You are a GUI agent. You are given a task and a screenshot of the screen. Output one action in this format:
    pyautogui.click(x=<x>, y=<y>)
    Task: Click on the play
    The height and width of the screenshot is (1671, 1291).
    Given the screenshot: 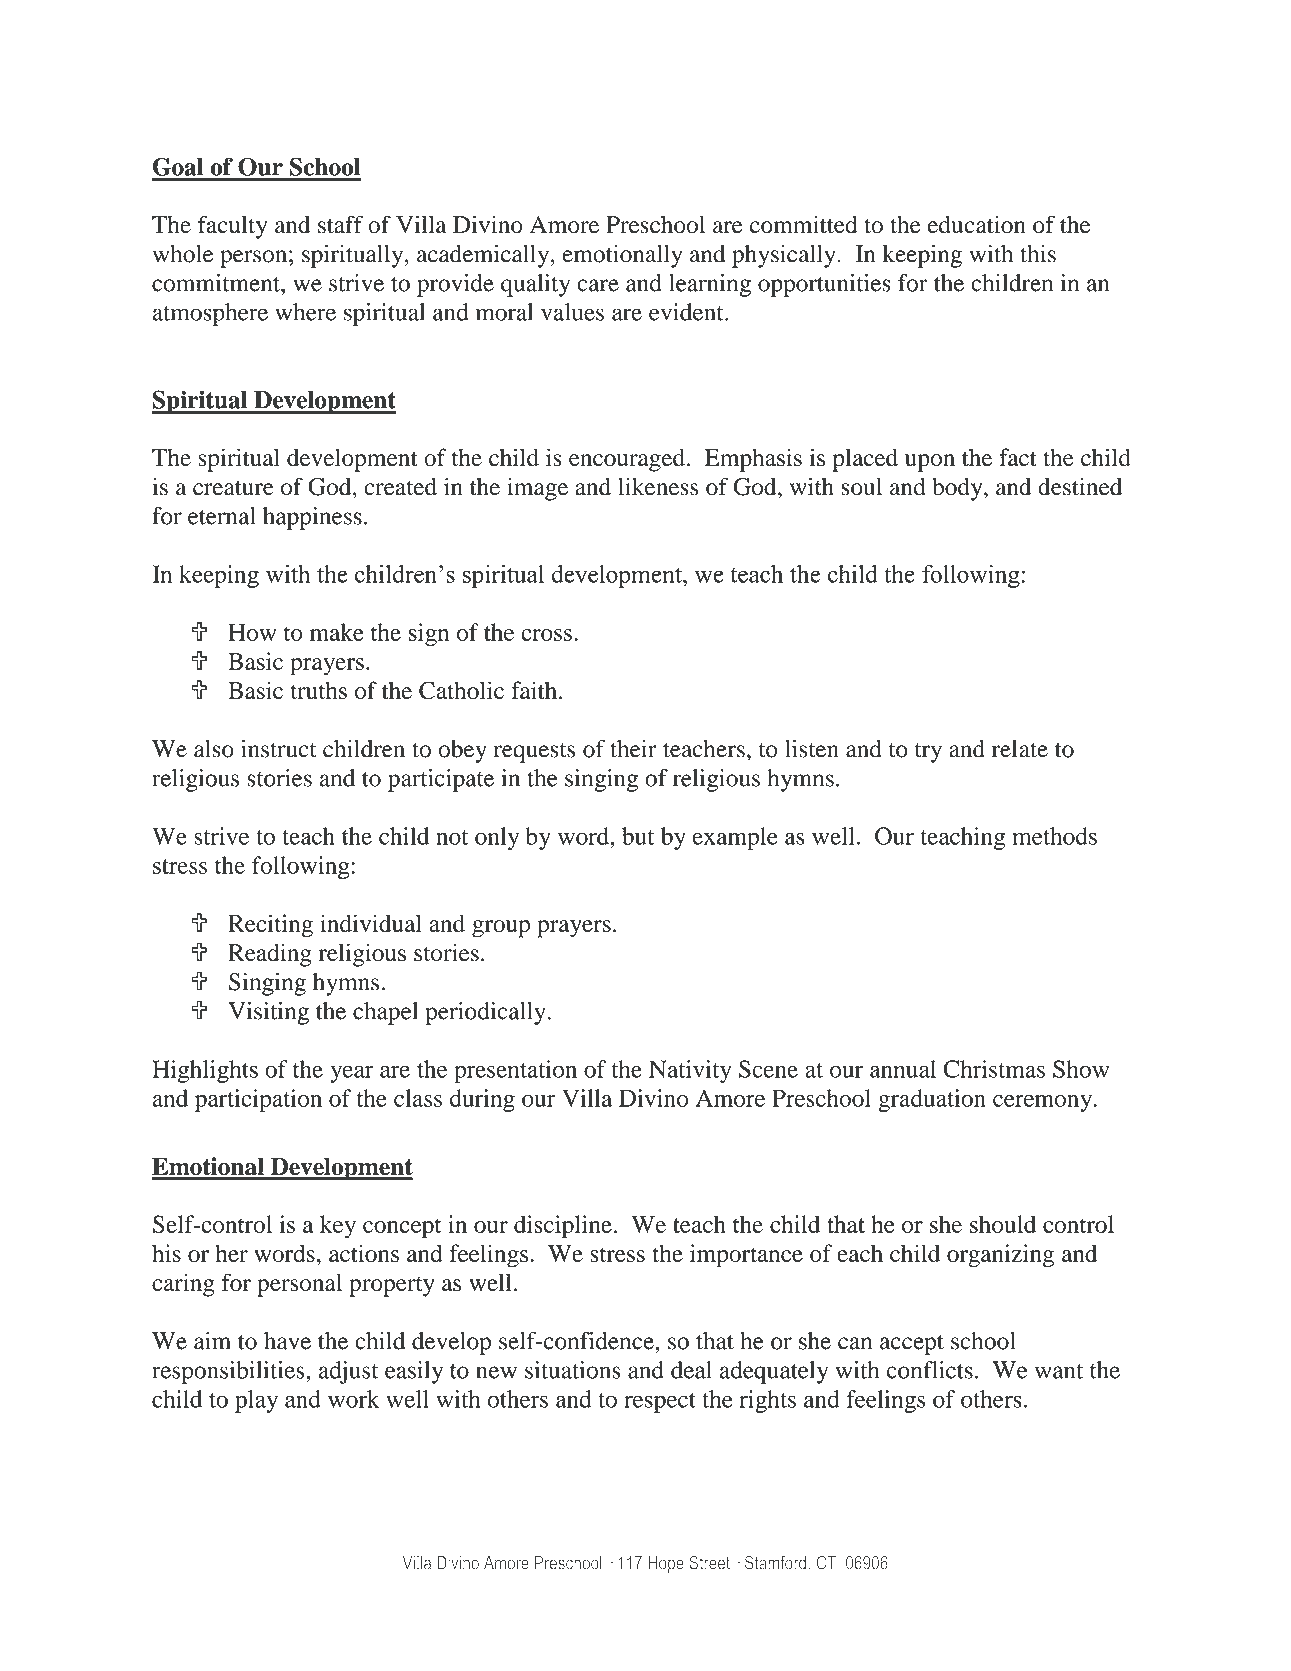 What is the action you would take?
    pyautogui.click(x=256, y=1401)
